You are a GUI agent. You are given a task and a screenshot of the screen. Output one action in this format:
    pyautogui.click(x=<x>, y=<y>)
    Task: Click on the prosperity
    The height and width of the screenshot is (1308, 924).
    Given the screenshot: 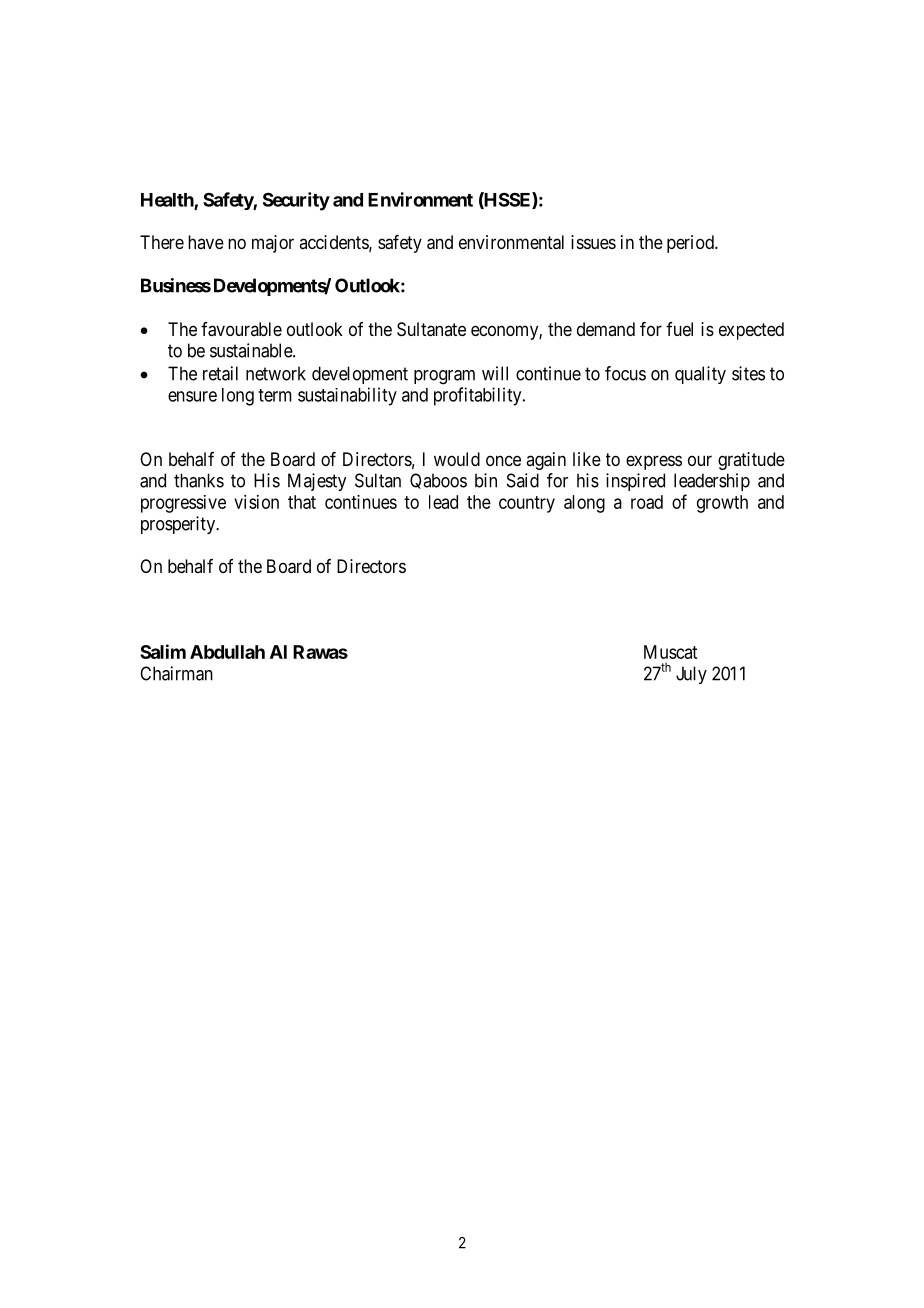 What is the action you would take?
    pyautogui.click(x=179, y=525)
